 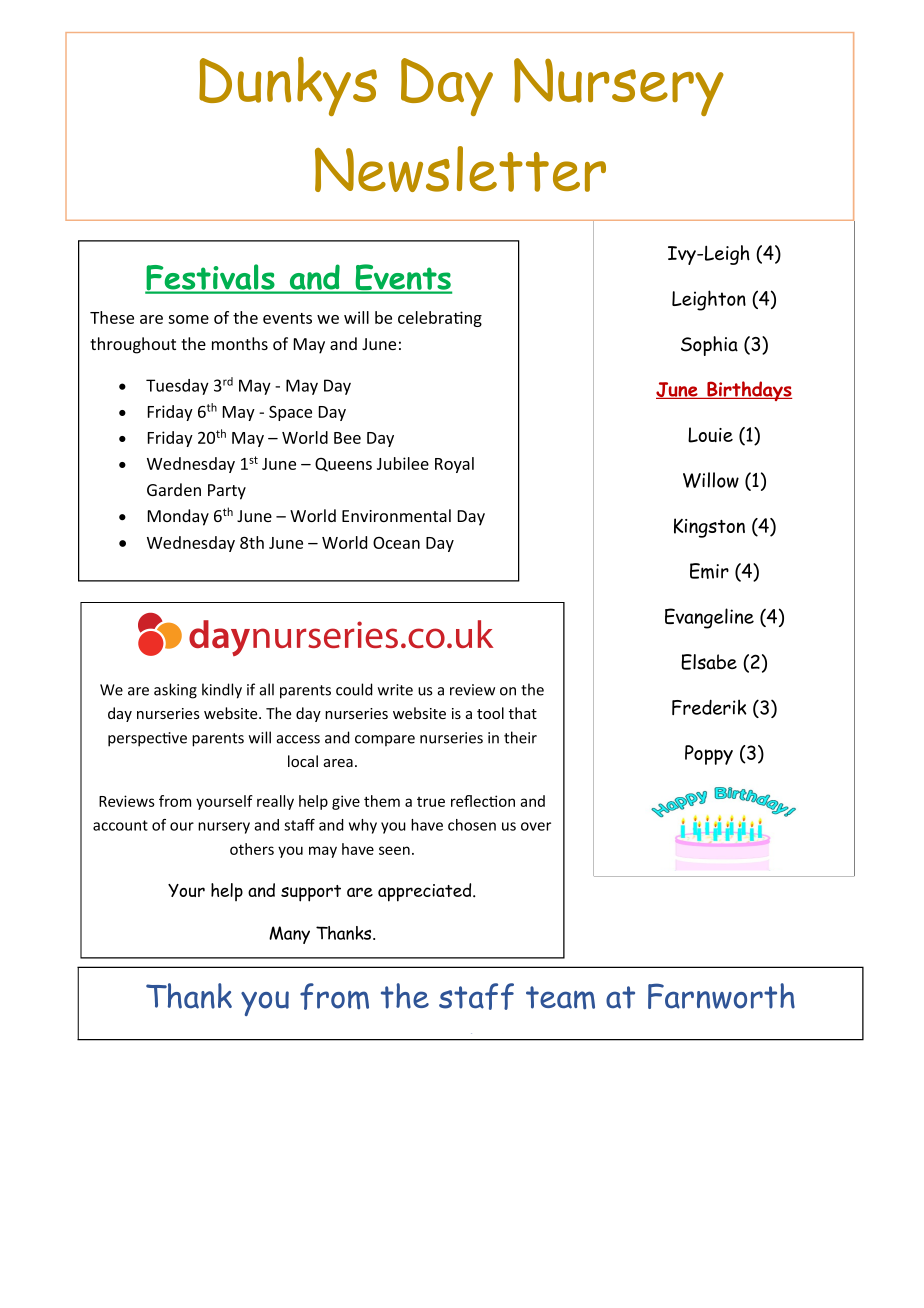 I want to click on Louie, so click(x=710, y=435).
